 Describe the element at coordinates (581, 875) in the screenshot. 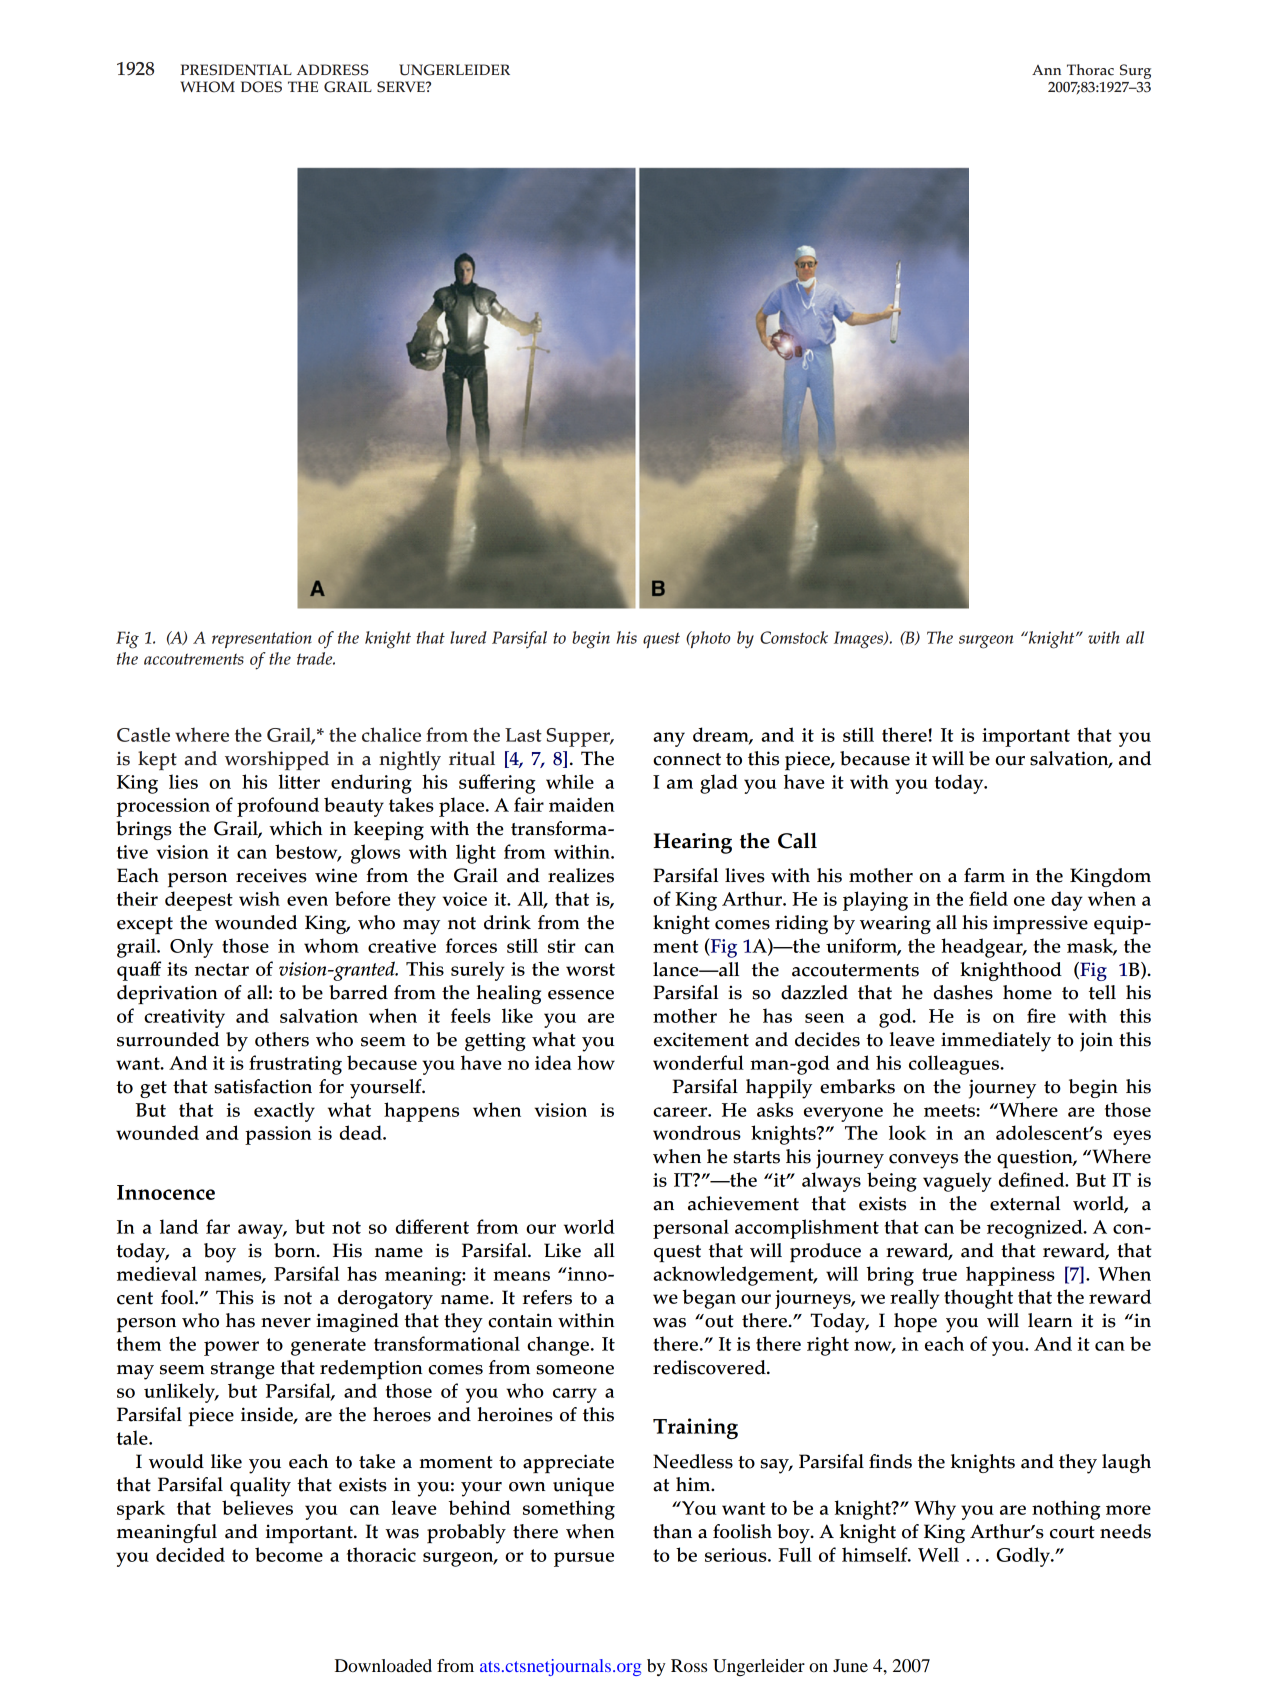

I see `realizes` at that location.
